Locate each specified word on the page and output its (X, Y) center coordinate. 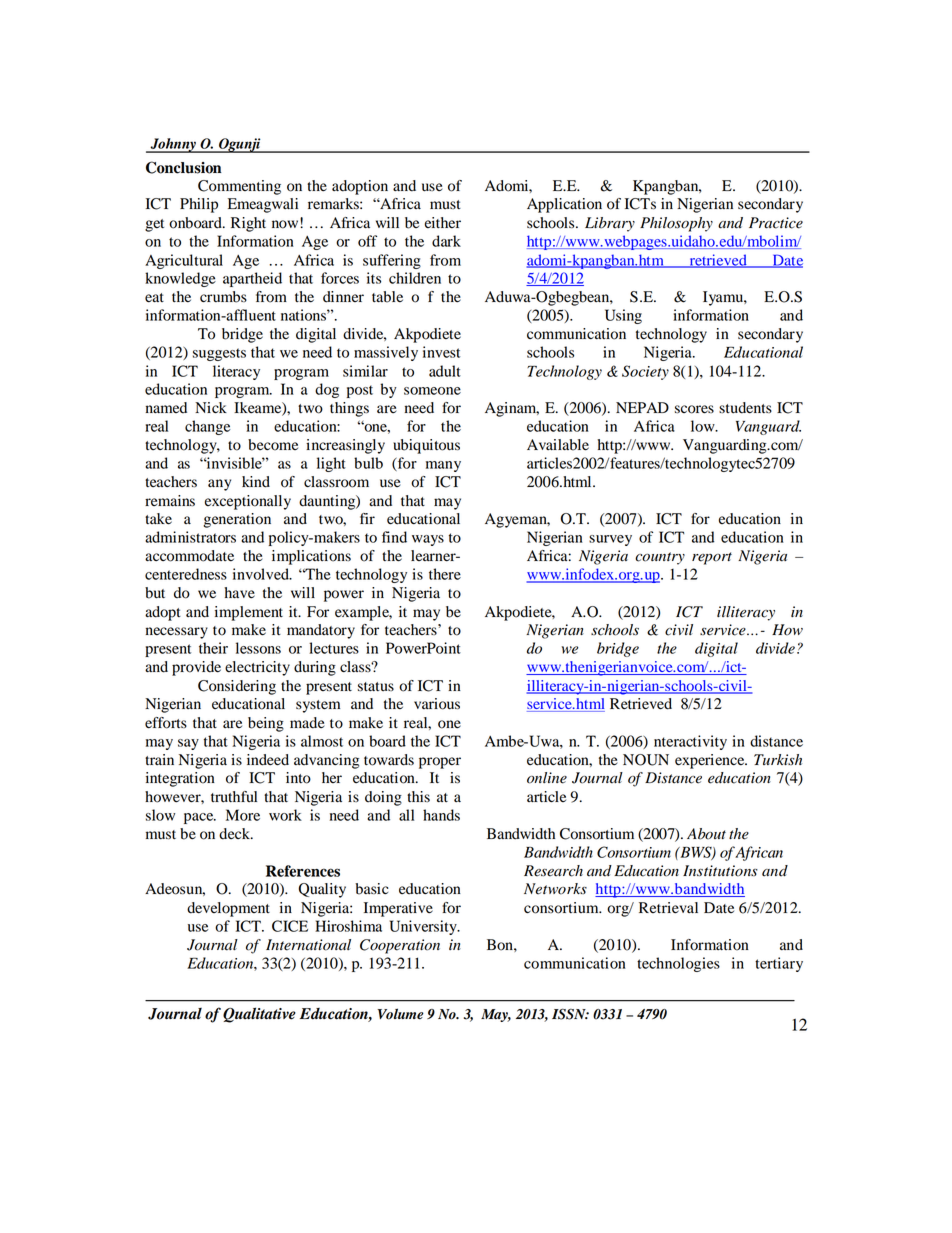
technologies (678, 964)
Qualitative (259, 1015)
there (445, 574)
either (443, 222)
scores (694, 409)
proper (440, 763)
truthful (234, 797)
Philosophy (676, 224)
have (239, 593)
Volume (400, 1014)
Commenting (239, 187)
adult (445, 371)
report (712, 558)
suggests (219, 354)
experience (711, 761)
